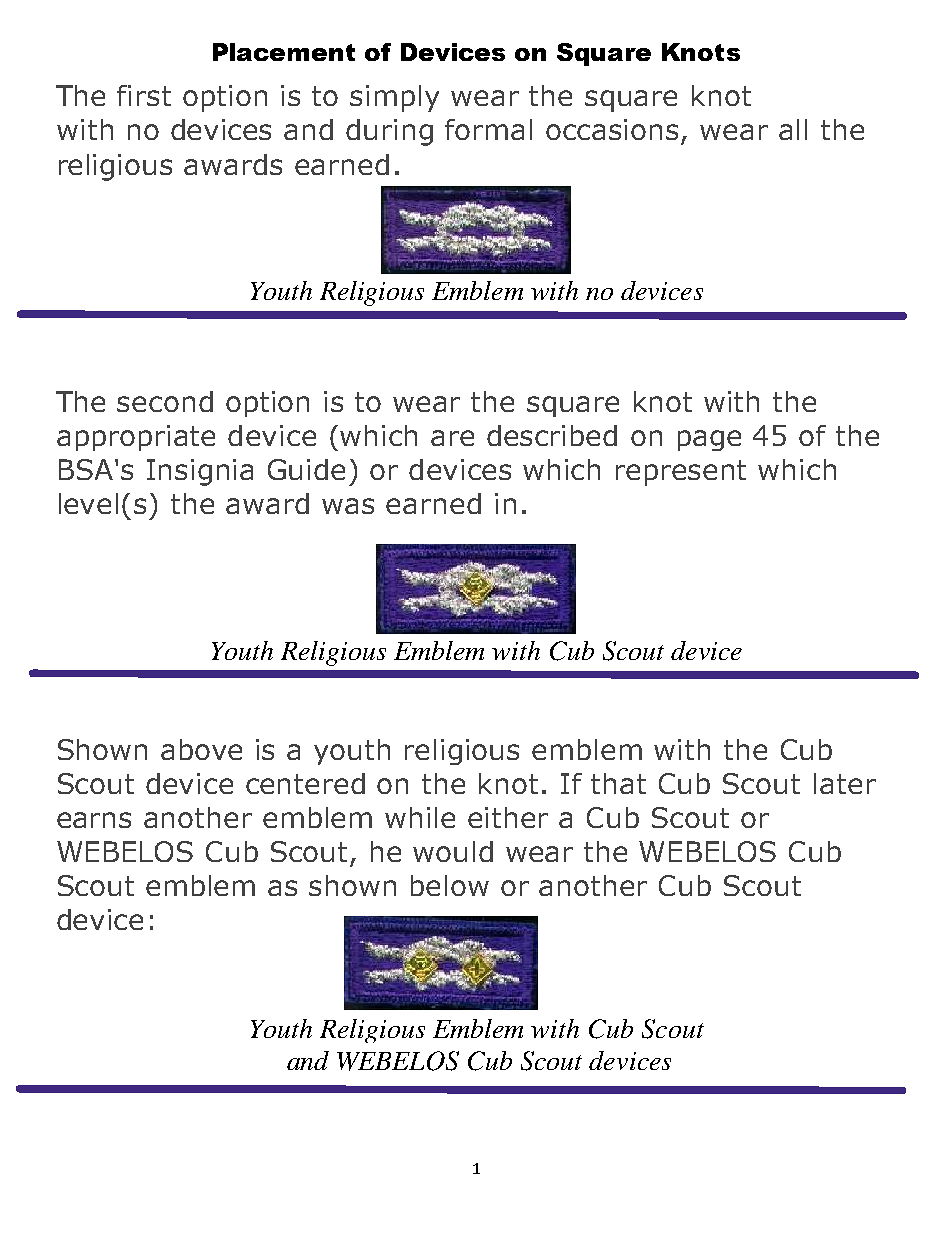  Describe the element at coordinates (488, 129) in the page. I see `formal` at that location.
